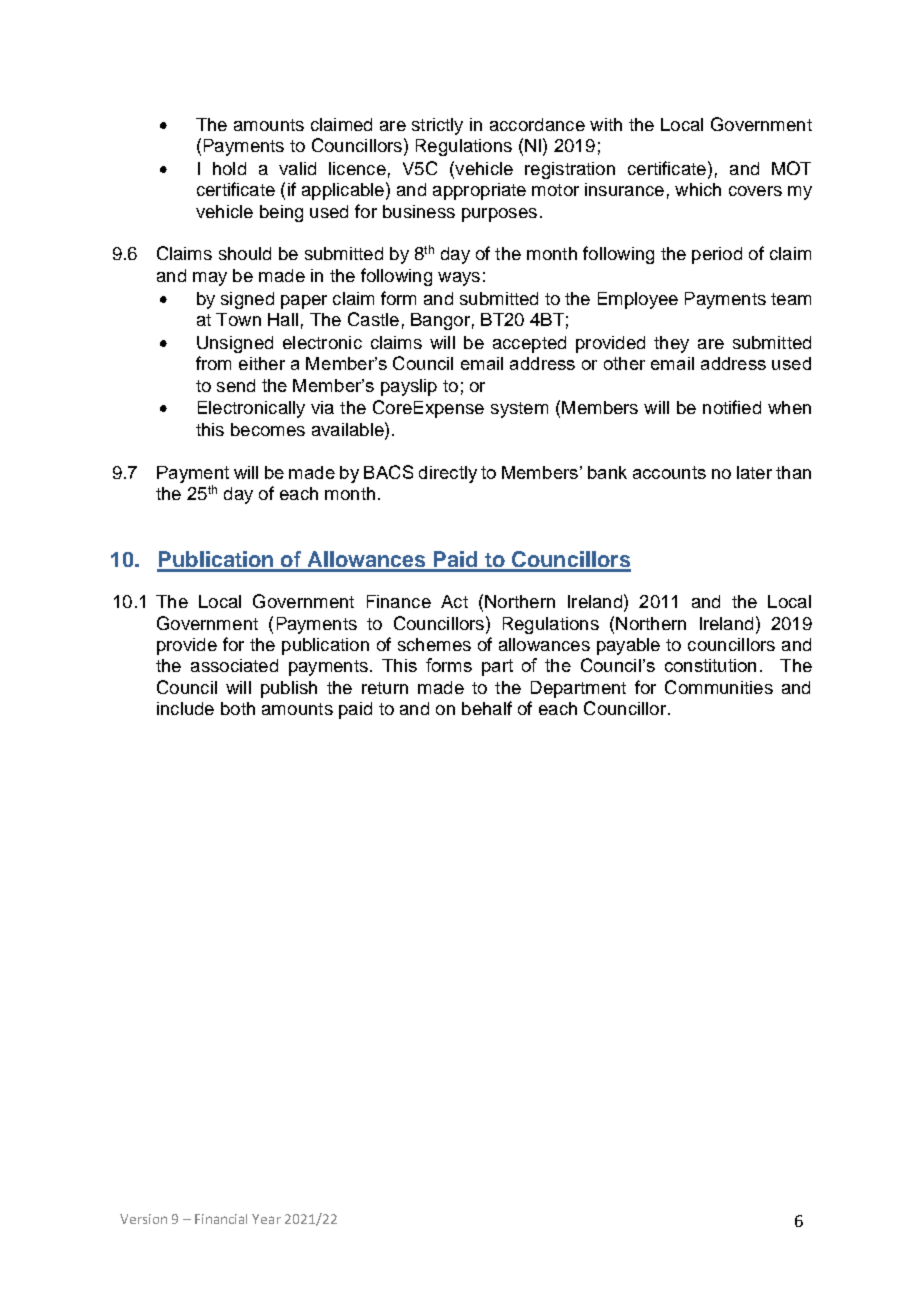 The image size is (924, 1308). Describe the element at coordinates (698, 189) in the document. I see `which` at that location.
